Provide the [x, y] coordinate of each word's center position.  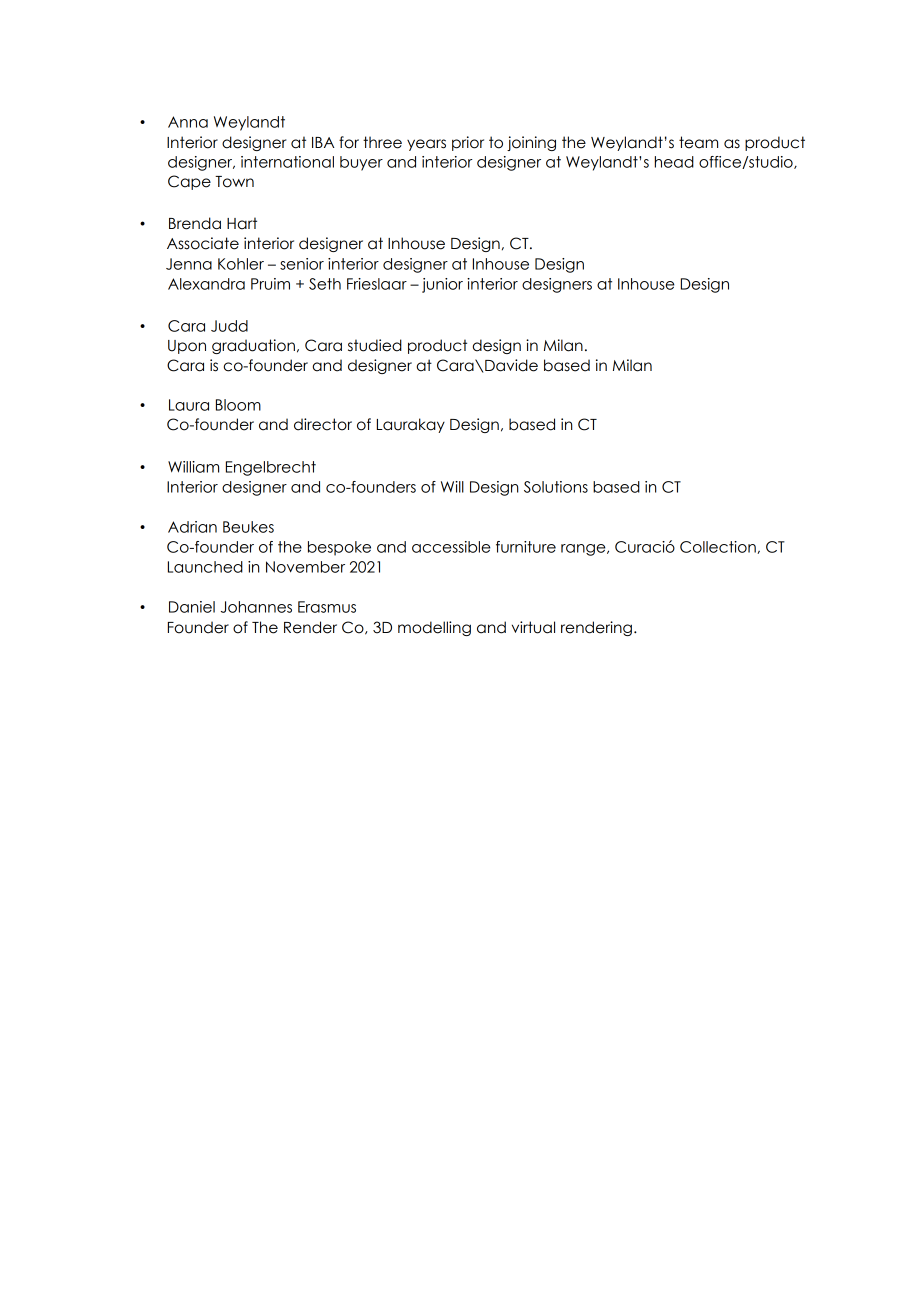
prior [468, 143]
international [287, 162]
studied [375, 345]
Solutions [556, 487]
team [698, 142]
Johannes [256, 607]
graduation [253, 346]
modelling [434, 628]
